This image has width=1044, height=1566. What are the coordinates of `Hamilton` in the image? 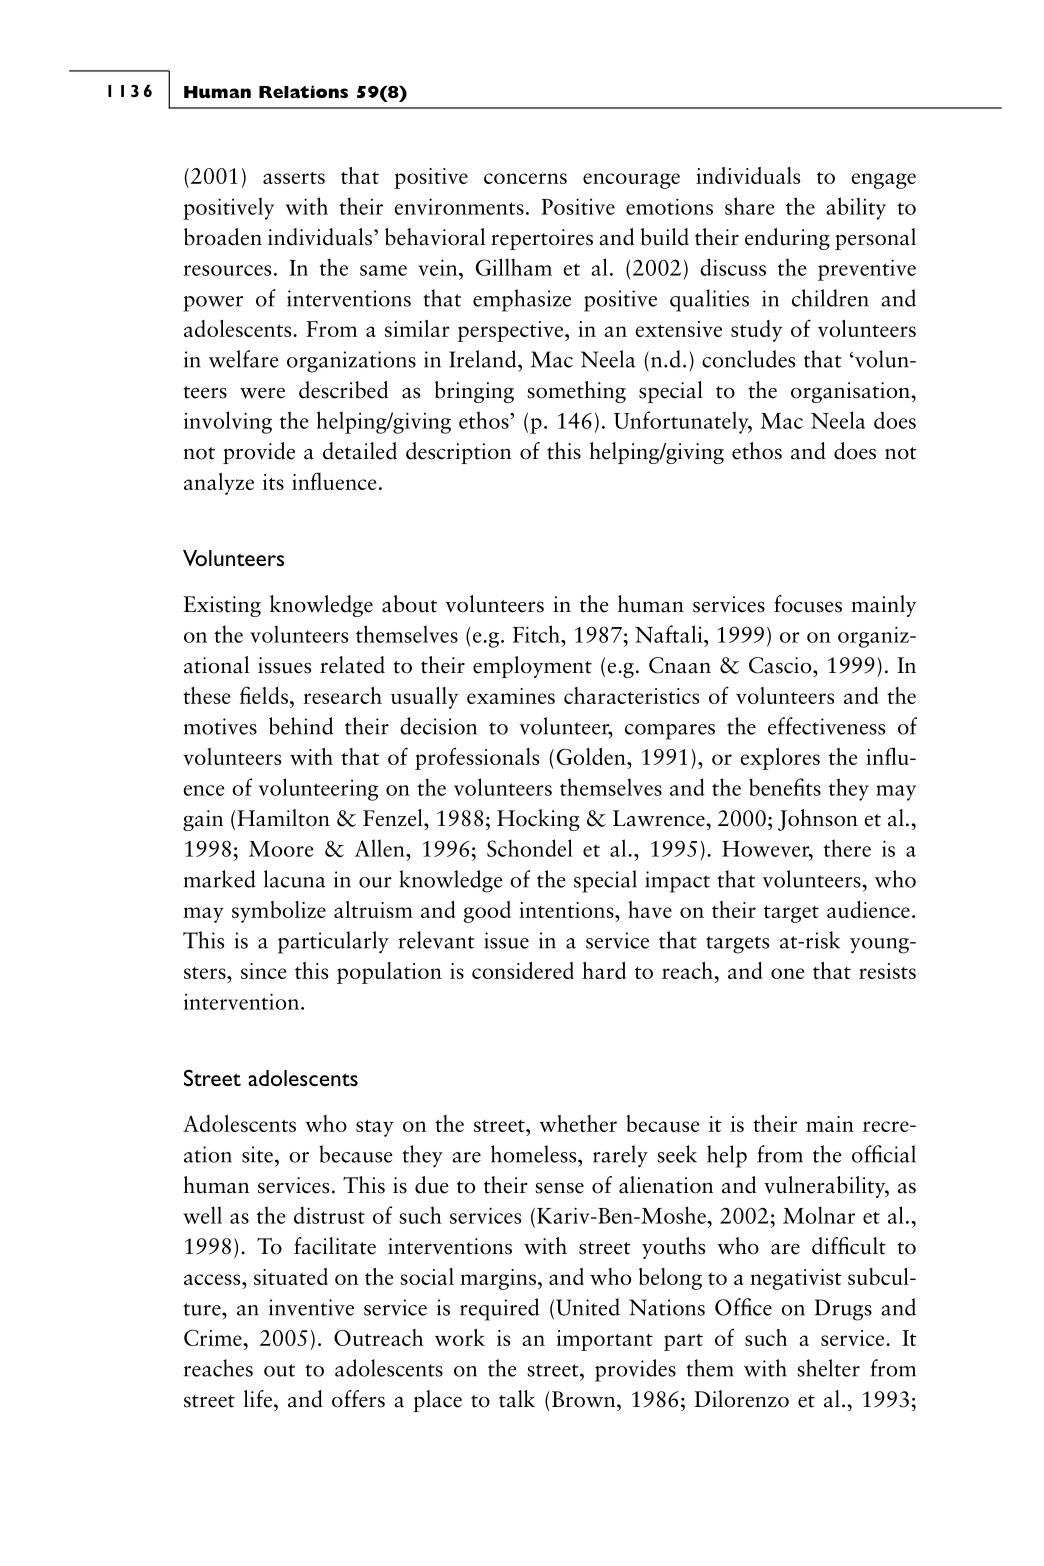 It's located at (283, 818).
